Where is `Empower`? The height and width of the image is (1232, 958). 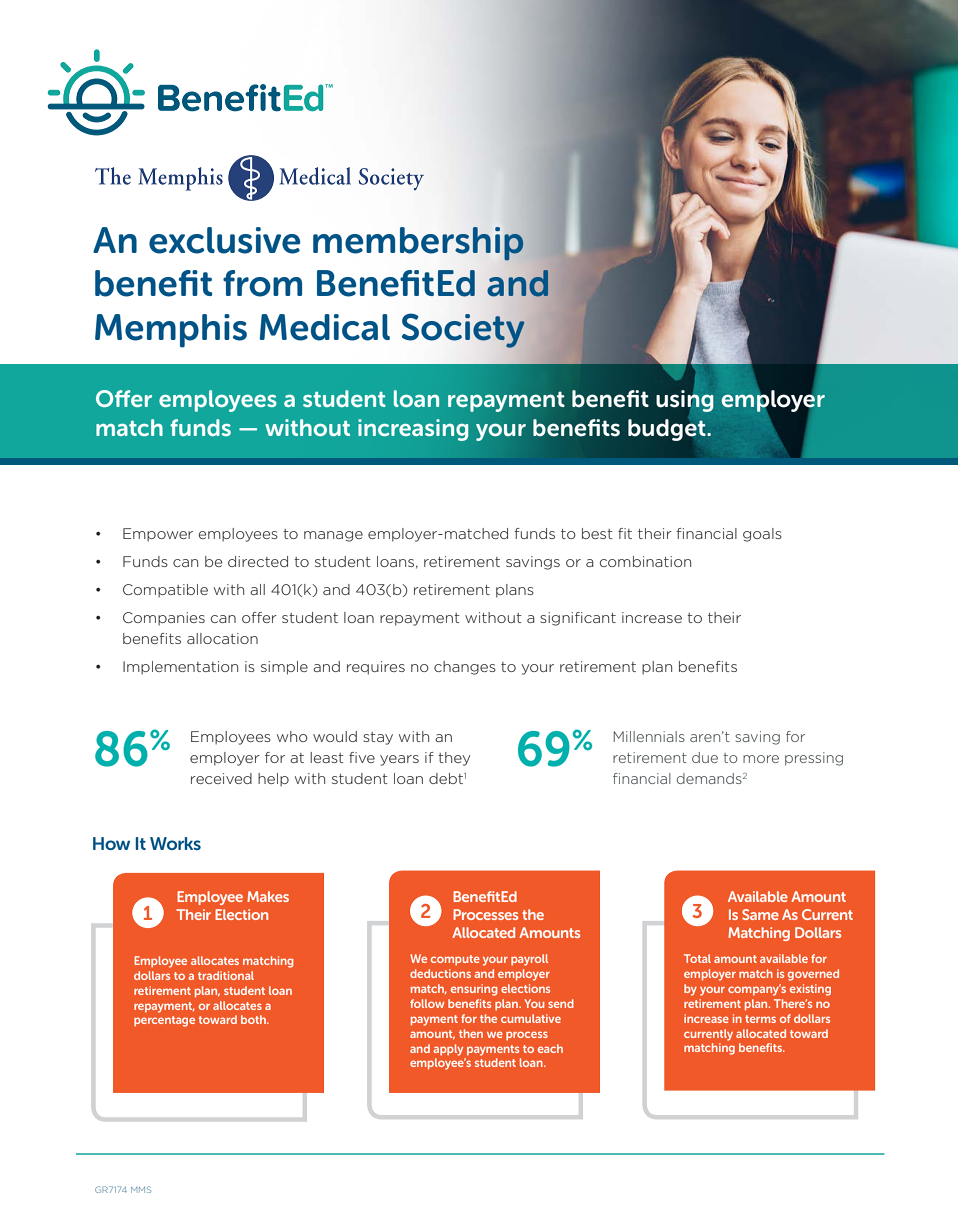 Empower is located at coordinates (158, 535).
